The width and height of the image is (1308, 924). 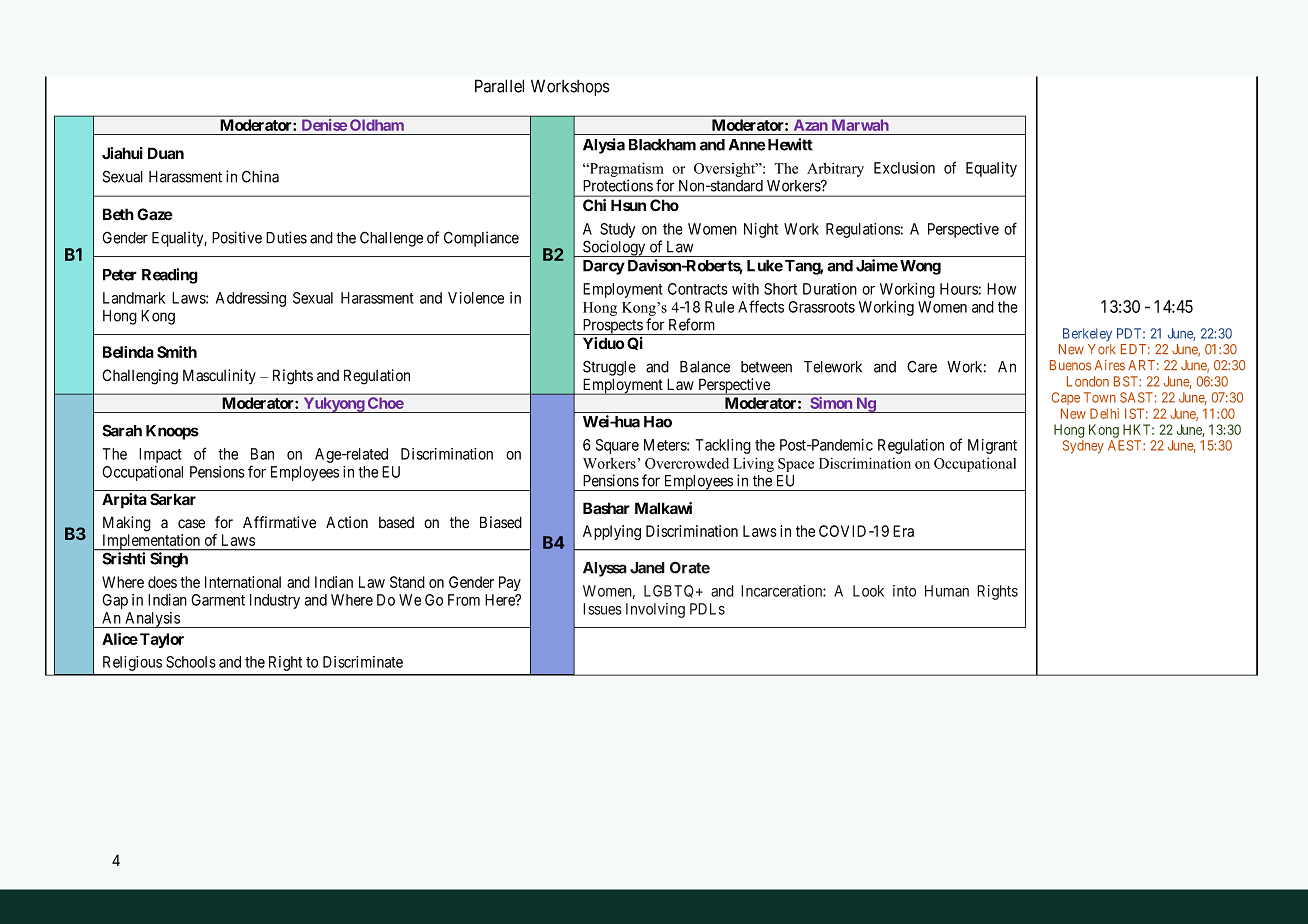 I want to click on Exclusion, so click(x=904, y=168).
